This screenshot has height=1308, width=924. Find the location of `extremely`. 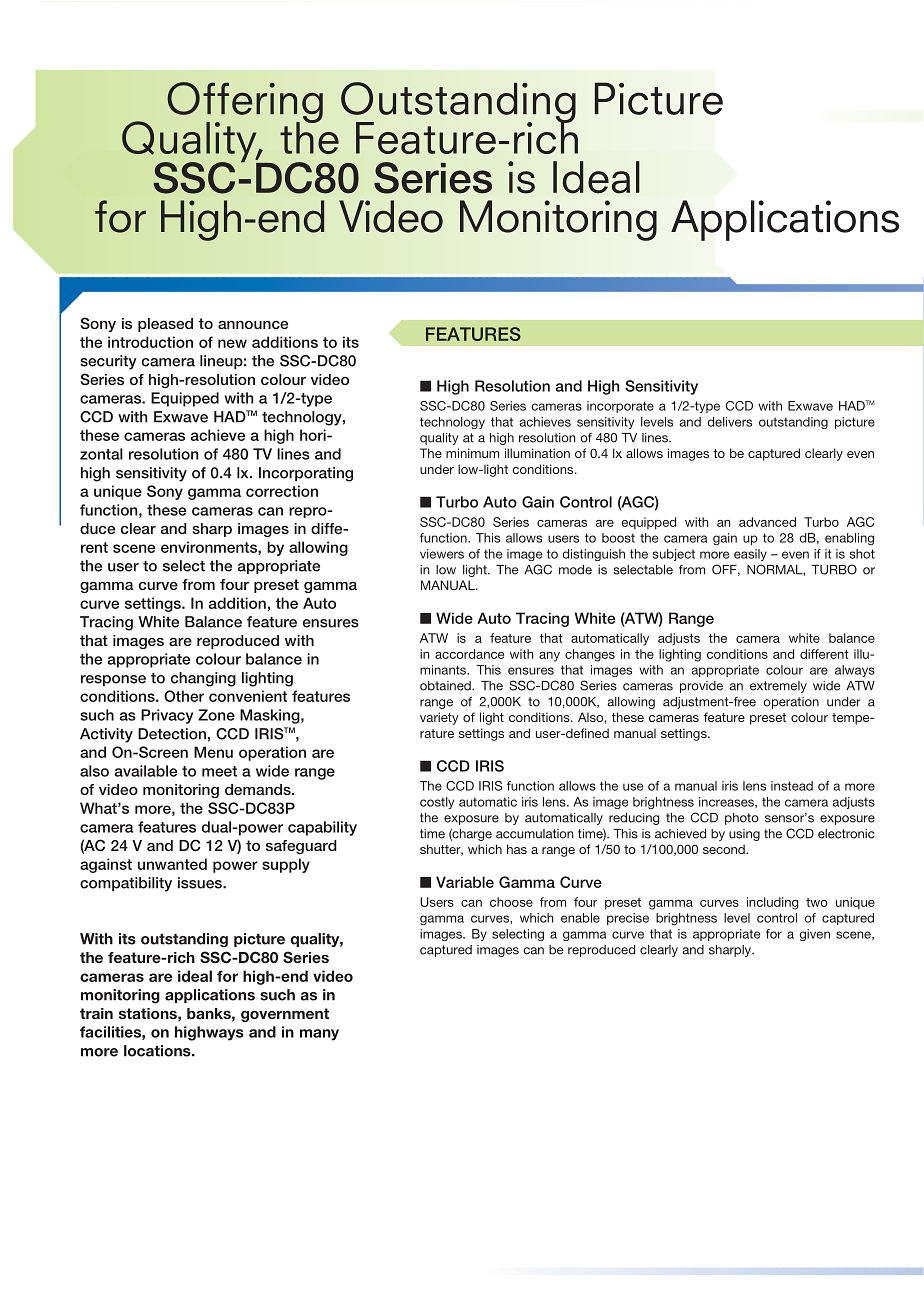

extremely is located at coordinates (778, 687).
